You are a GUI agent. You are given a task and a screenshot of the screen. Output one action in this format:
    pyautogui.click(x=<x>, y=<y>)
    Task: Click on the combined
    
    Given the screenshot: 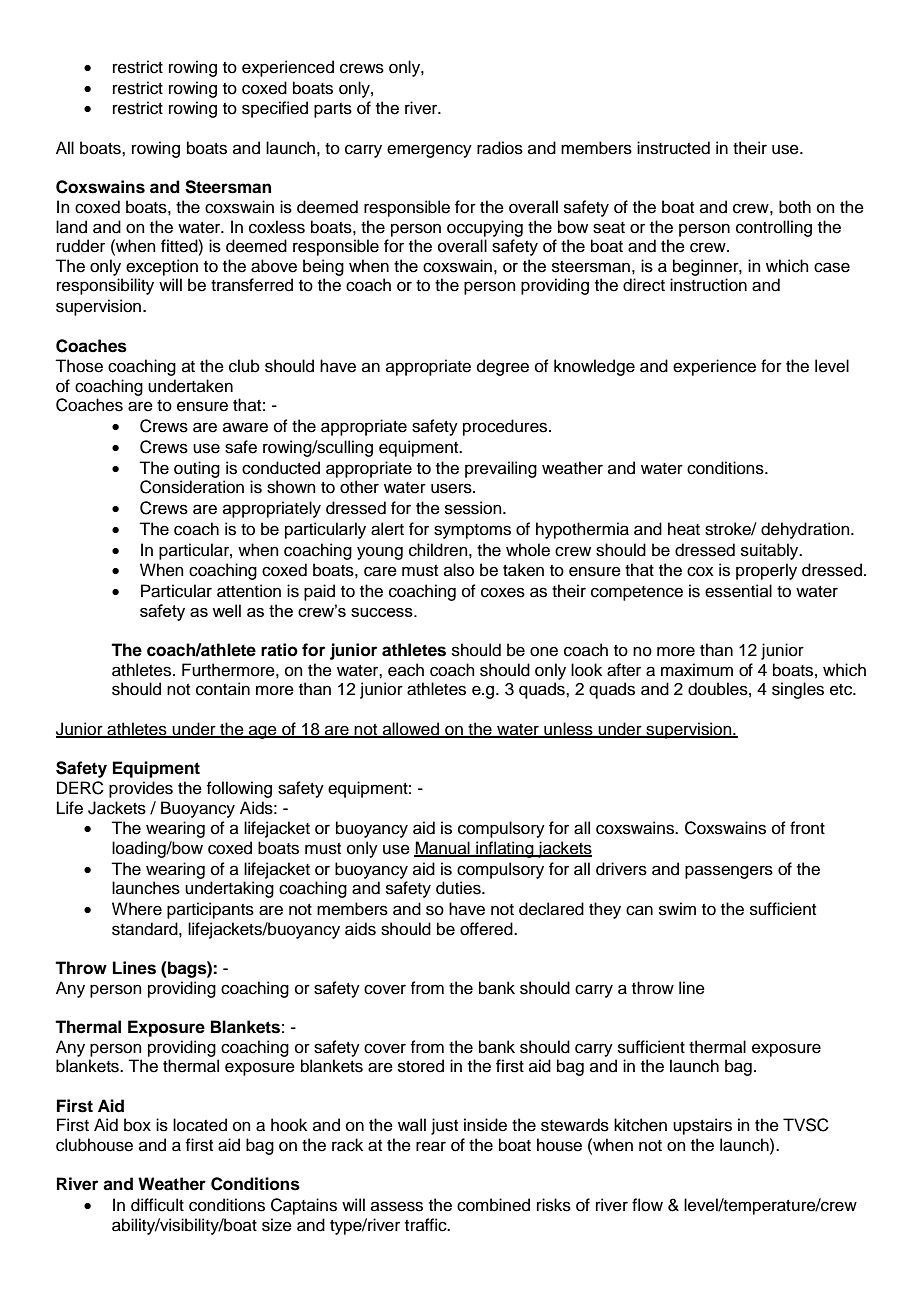 What is the action you would take?
    pyautogui.click(x=493, y=1205)
